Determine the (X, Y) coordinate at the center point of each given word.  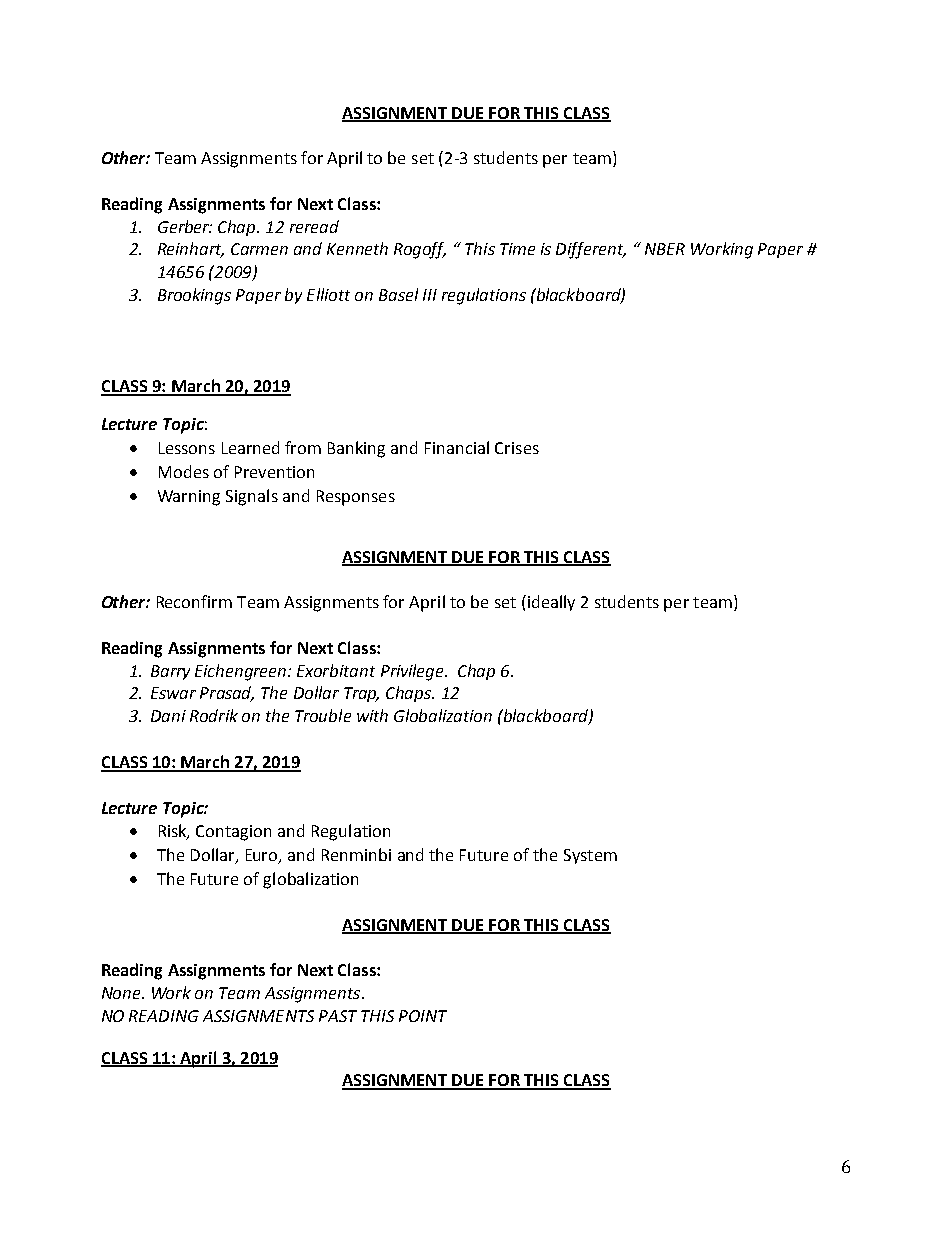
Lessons (187, 448)
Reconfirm (194, 601)
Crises (517, 448)
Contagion (233, 833)
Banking (356, 449)
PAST (338, 1016)
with (372, 715)
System (590, 856)
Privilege (414, 672)
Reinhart (191, 250)
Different (591, 250)
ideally (550, 603)
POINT (423, 1016)
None (122, 993)
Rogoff (420, 250)
